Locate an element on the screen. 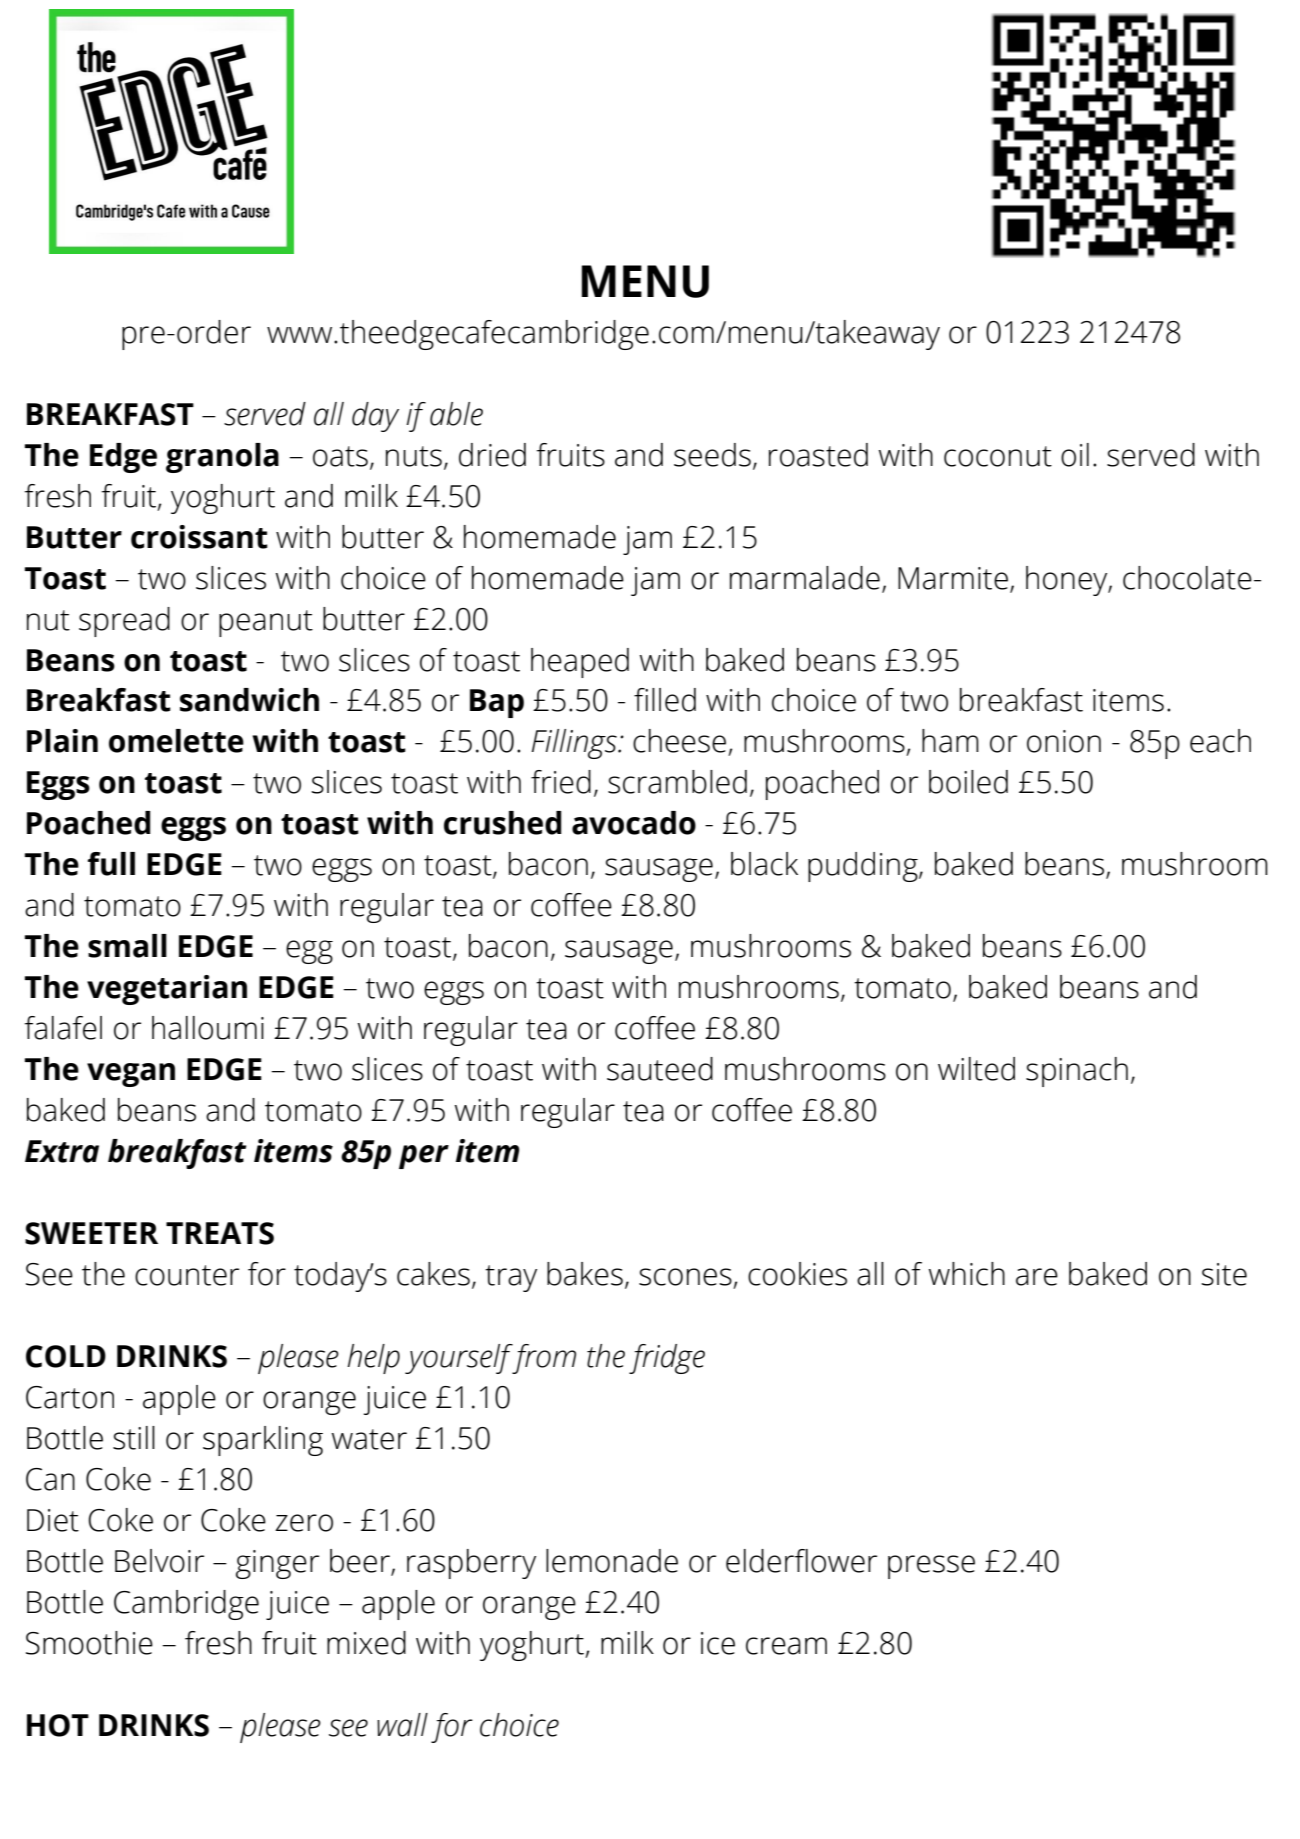 The image size is (1300, 1839). scrambled is located at coordinates (677, 782).
